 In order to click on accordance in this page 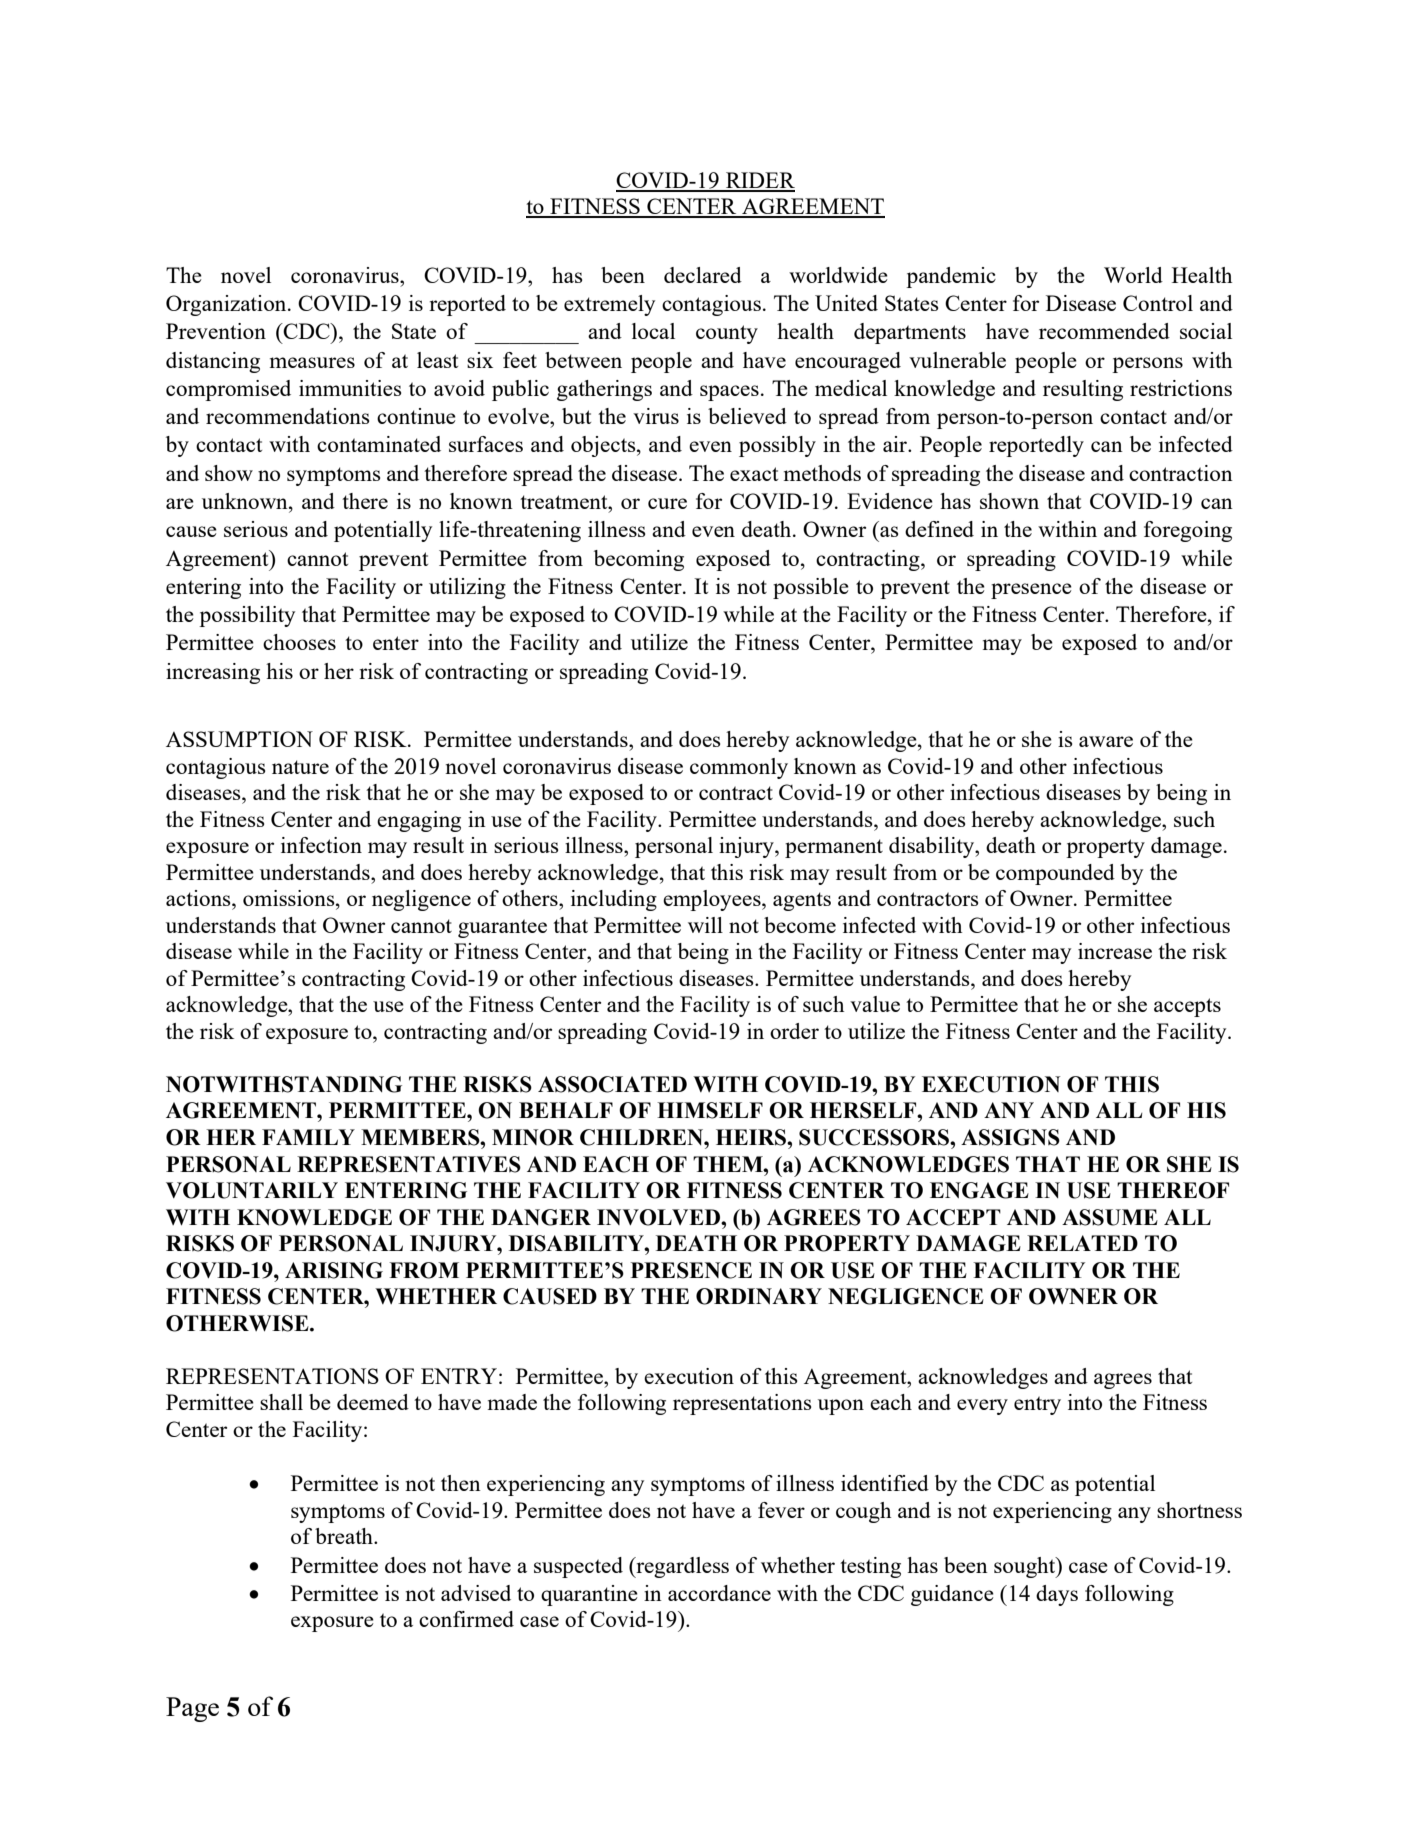, I will do `click(719, 1593)`.
